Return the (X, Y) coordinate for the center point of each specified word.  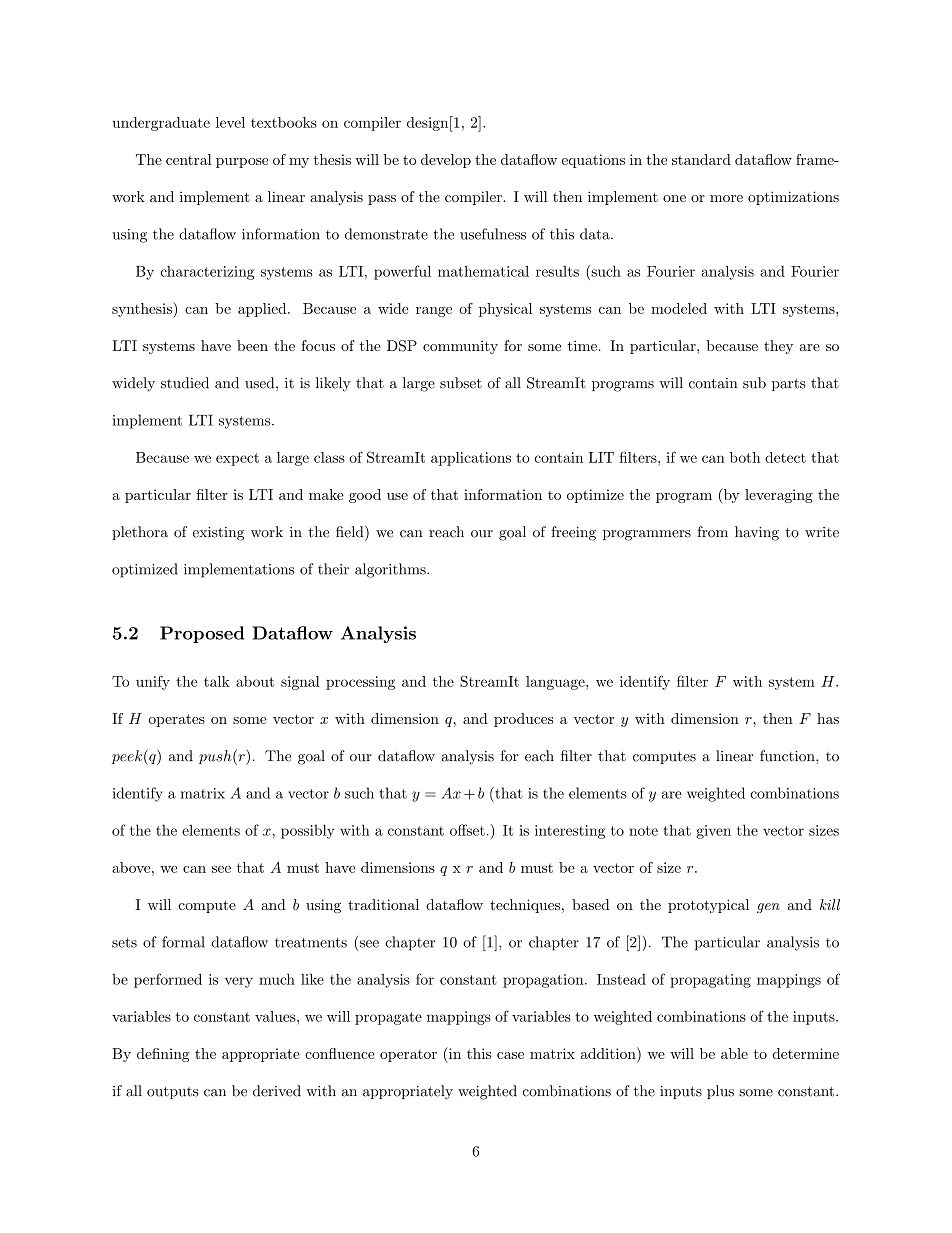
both (745, 457)
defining (163, 1055)
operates (177, 720)
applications (471, 459)
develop (446, 161)
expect (237, 459)
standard (701, 159)
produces (523, 720)
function (788, 756)
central (189, 159)
